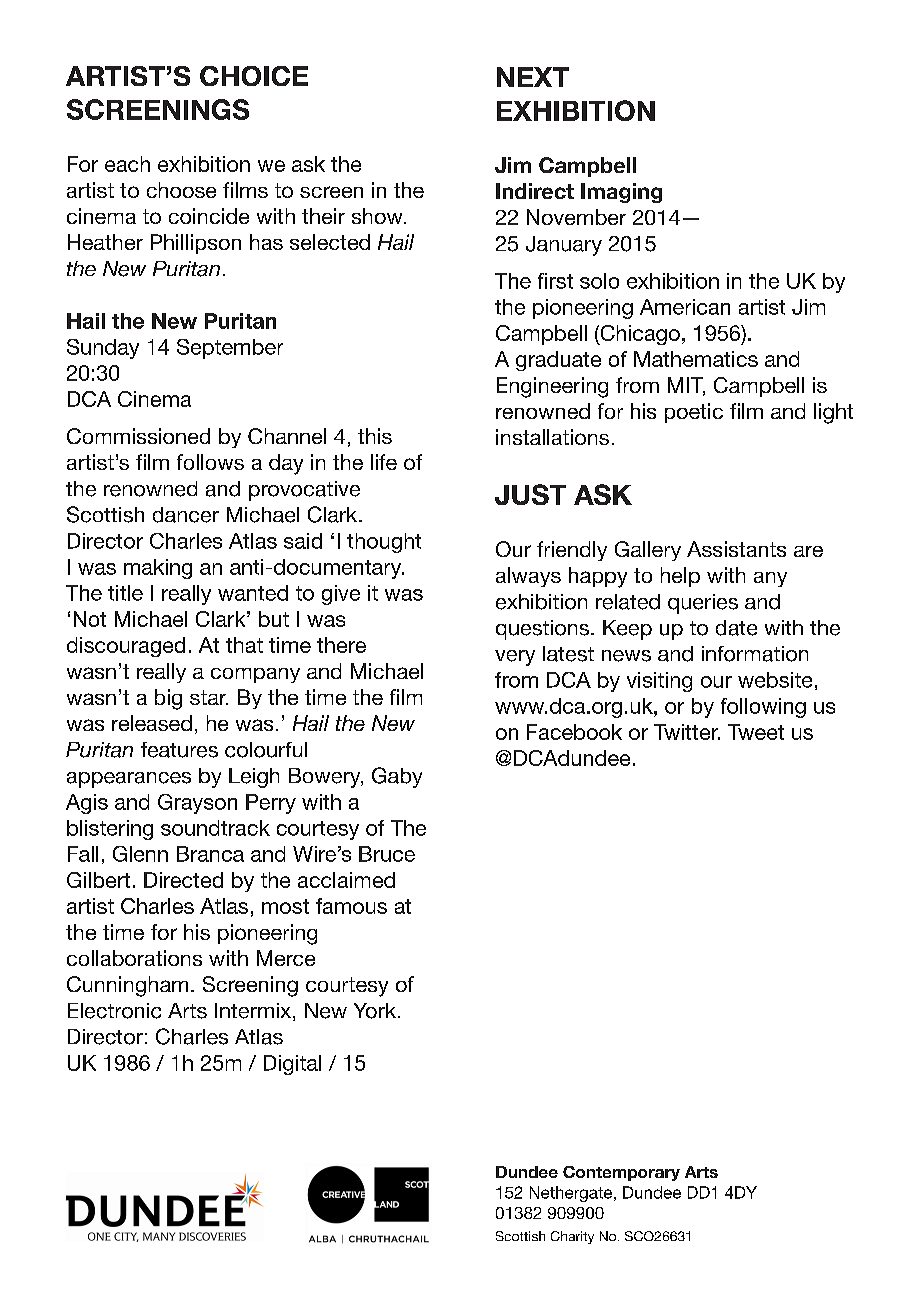 Image resolution: width=924 pixels, height=1308 pixels. Describe the element at coordinates (384, 462) in the screenshot. I see `life` at that location.
